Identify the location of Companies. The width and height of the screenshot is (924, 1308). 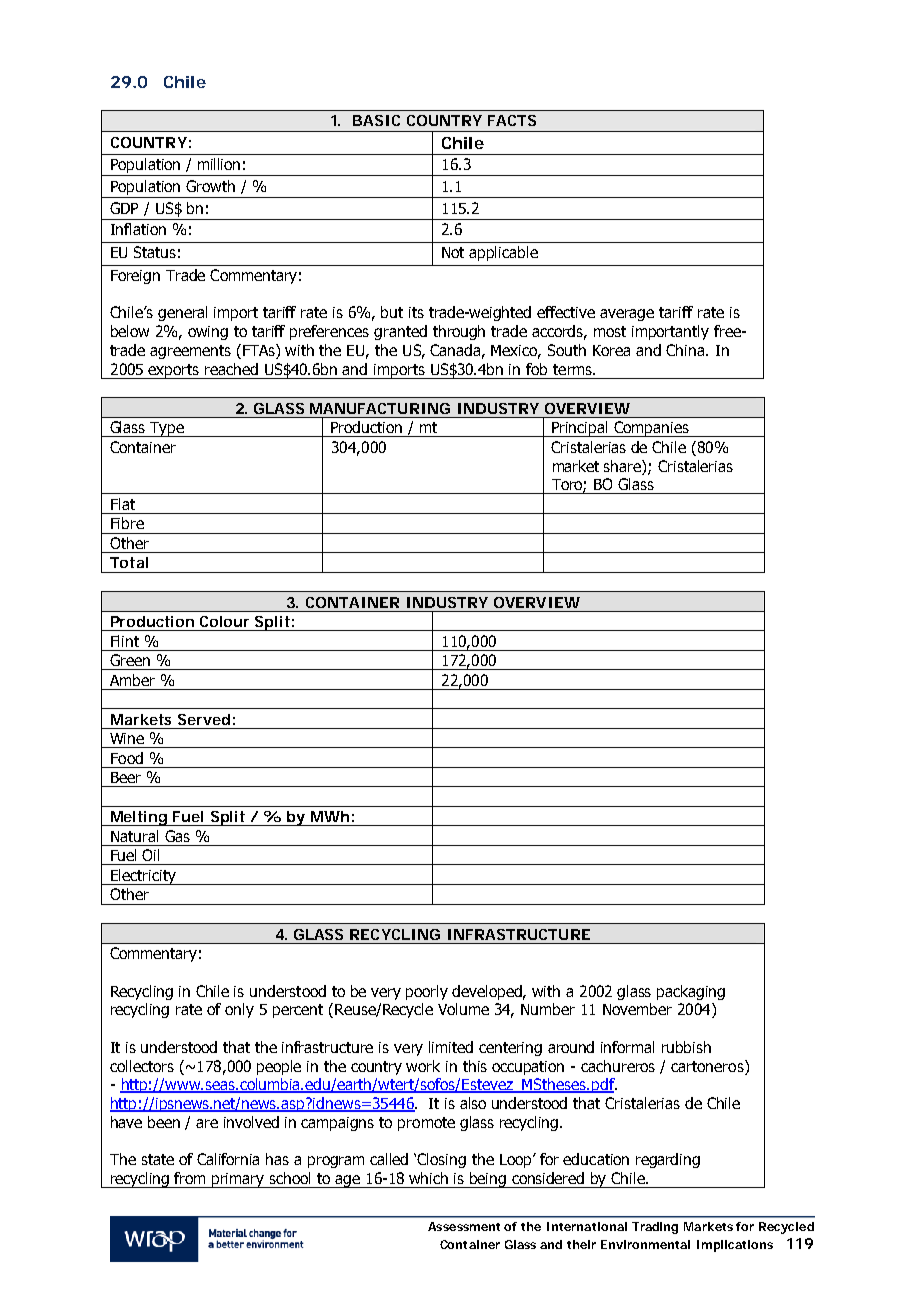
(651, 429).
